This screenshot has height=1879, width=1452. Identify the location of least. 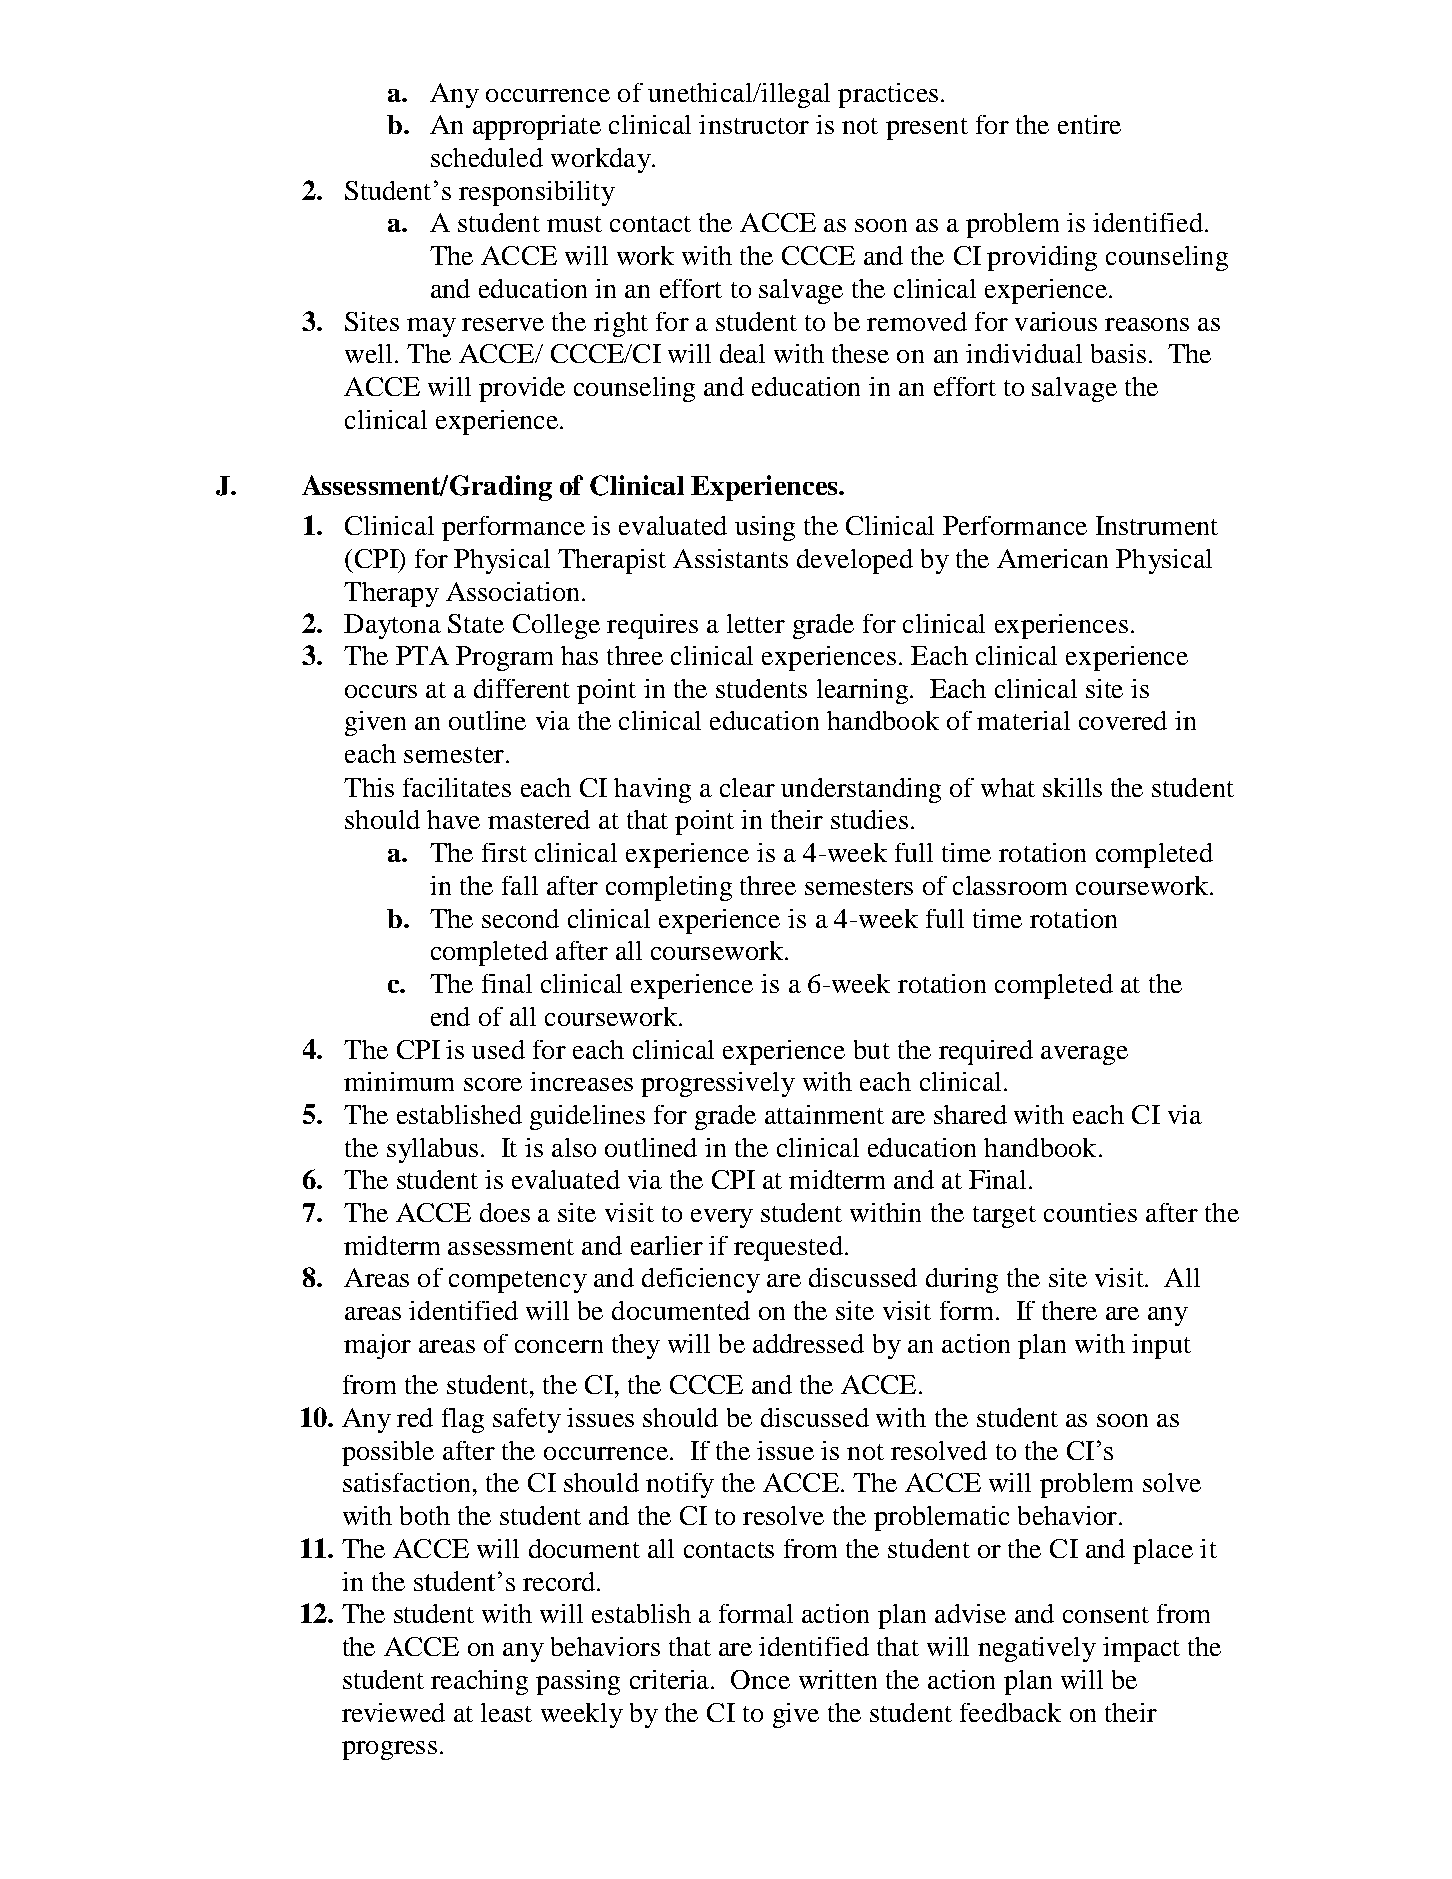
(506, 1712).
